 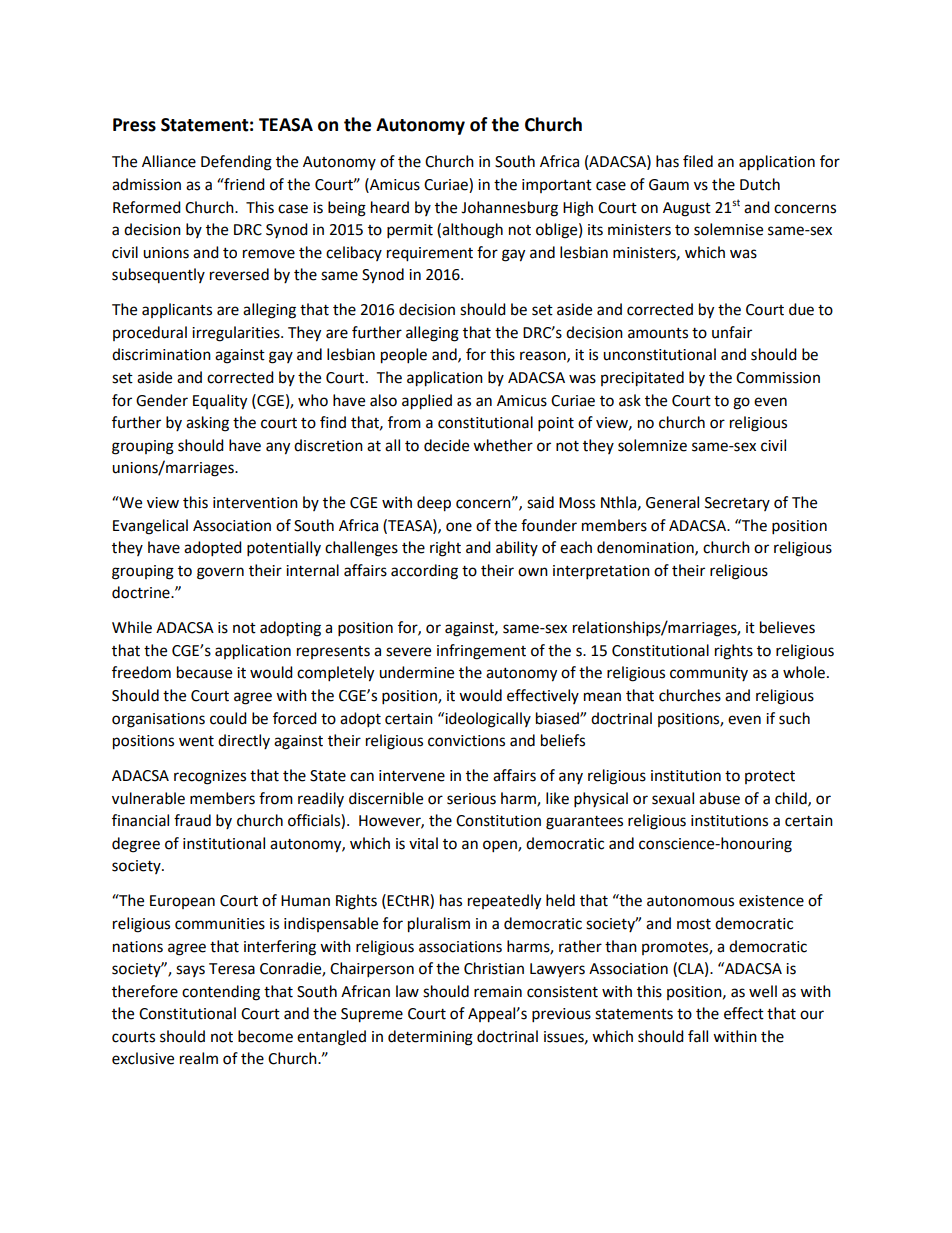 I want to click on Defending, so click(x=236, y=163).
